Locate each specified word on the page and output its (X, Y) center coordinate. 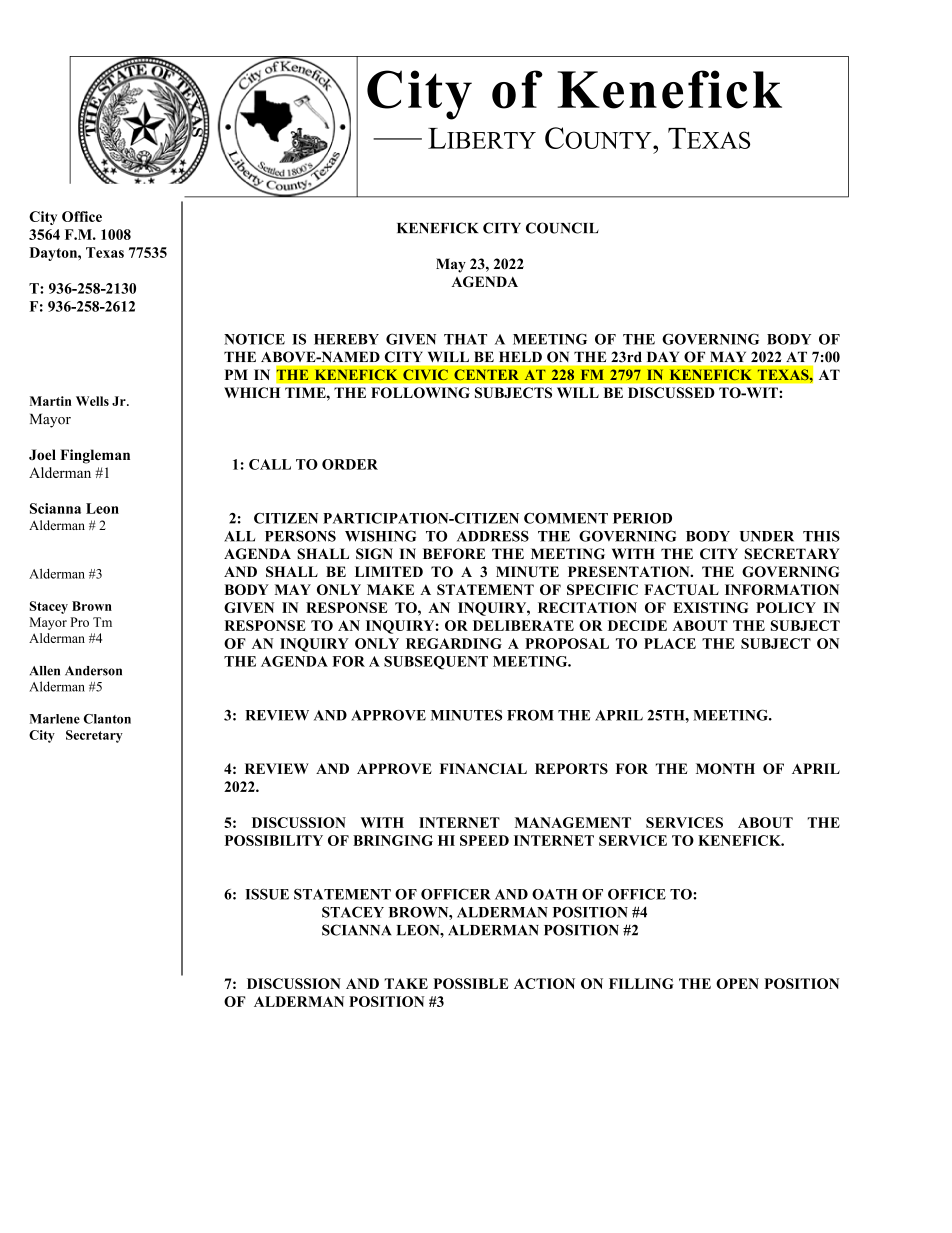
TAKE (406, 983)
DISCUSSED (671, 392)
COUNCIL (562, 228)
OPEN (737, 983)
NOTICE (254, 339)
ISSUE (267, 894)
